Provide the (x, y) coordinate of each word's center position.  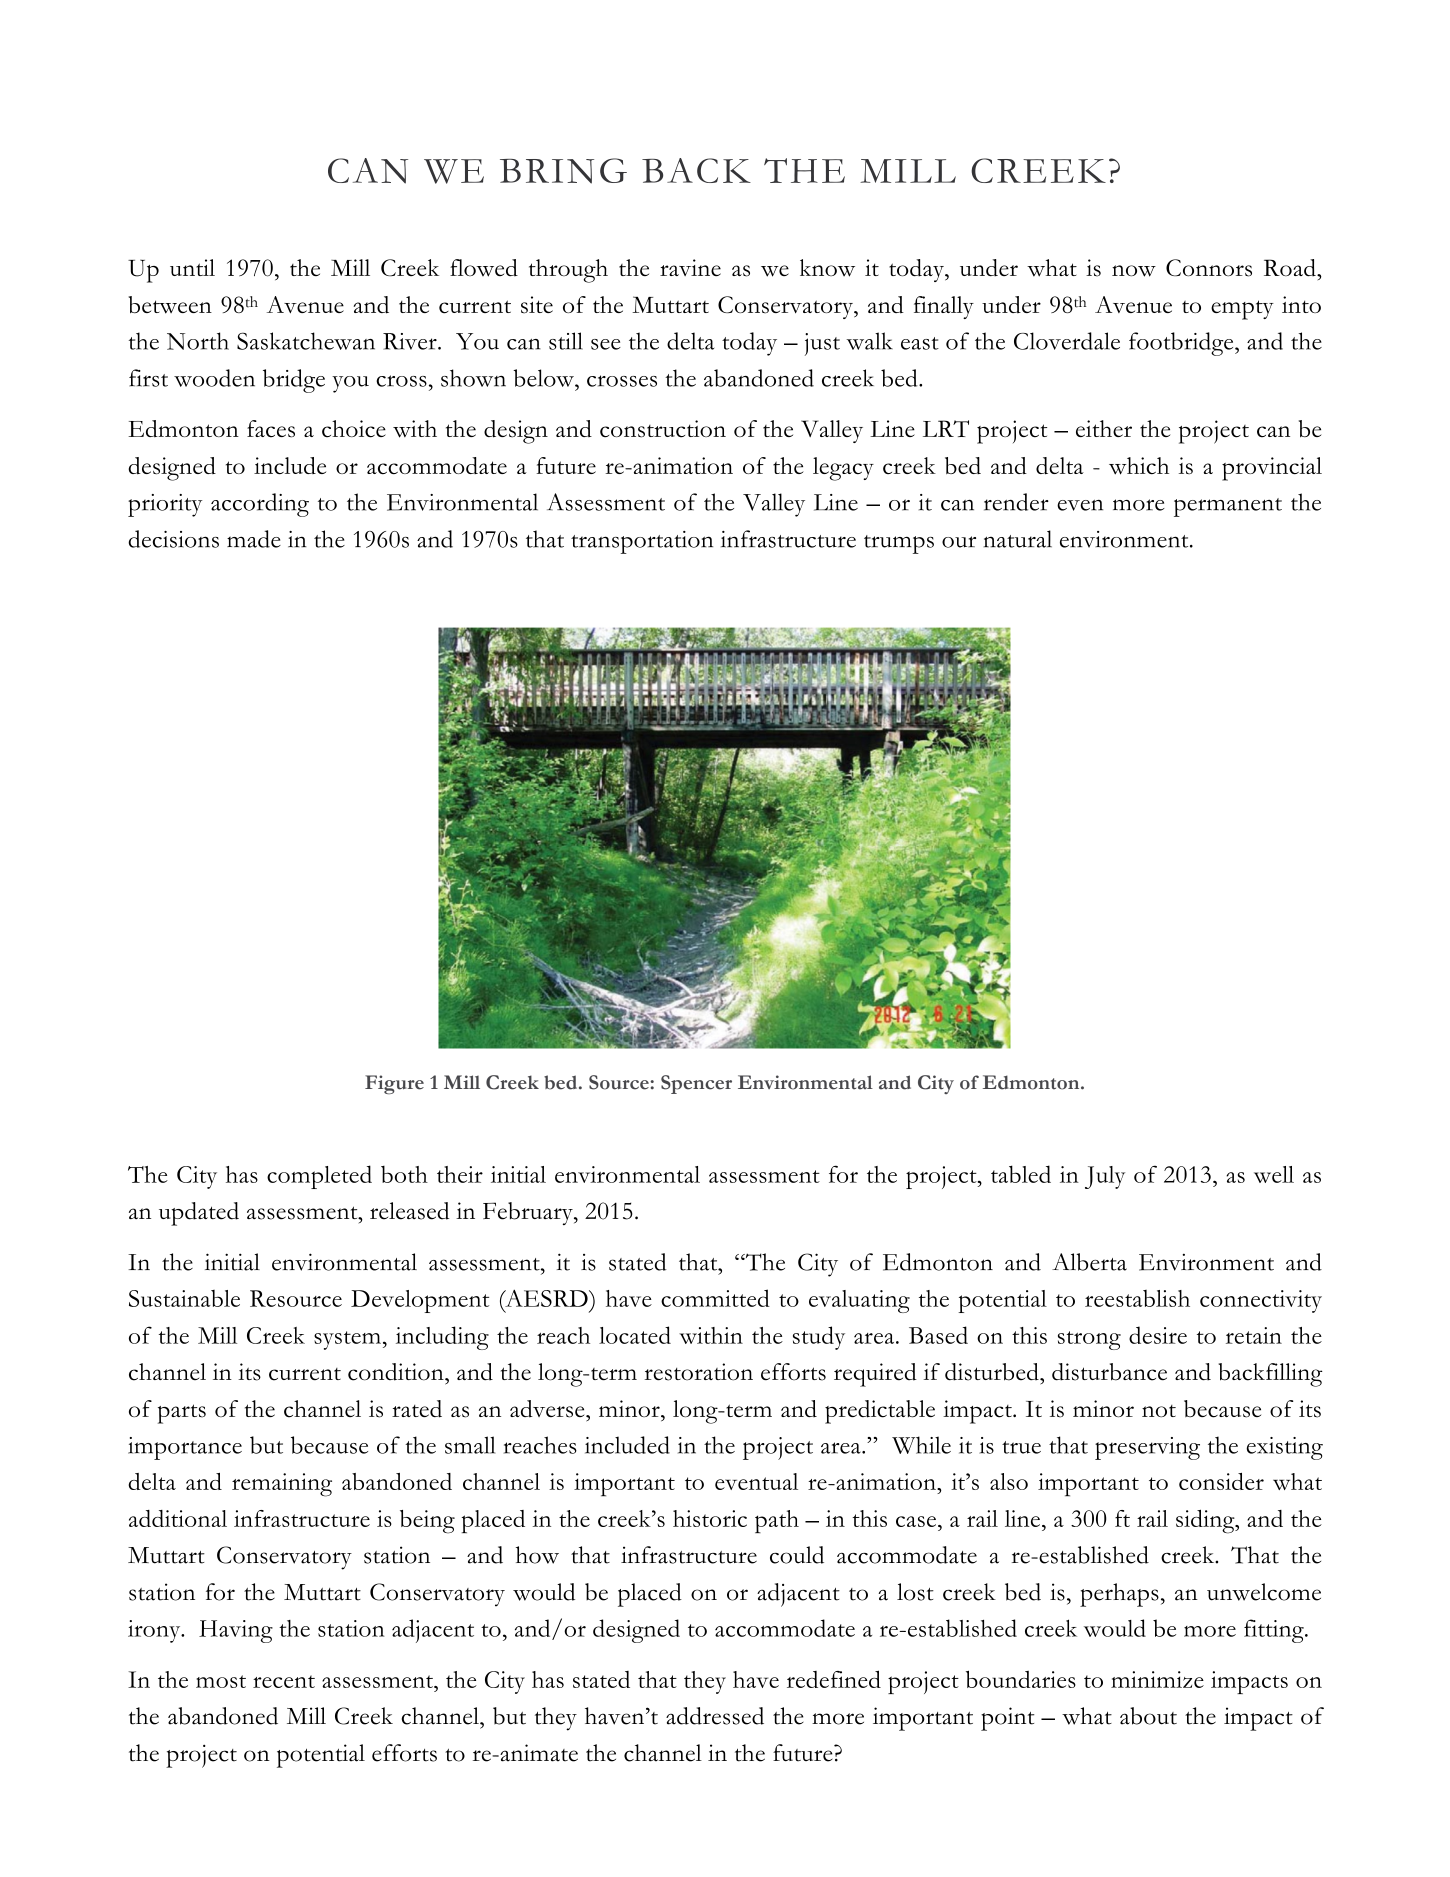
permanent (1228, 507)
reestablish (1137, 1298)
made (254, 539)
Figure (394, 1084)
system (347, 1340)
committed (715, 1298)
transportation (642, 542)
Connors (1209, 268)
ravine (690, 267)
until (192, 267)
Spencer (696, 1084)
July (1105, 1177)
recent (284, 1681)
